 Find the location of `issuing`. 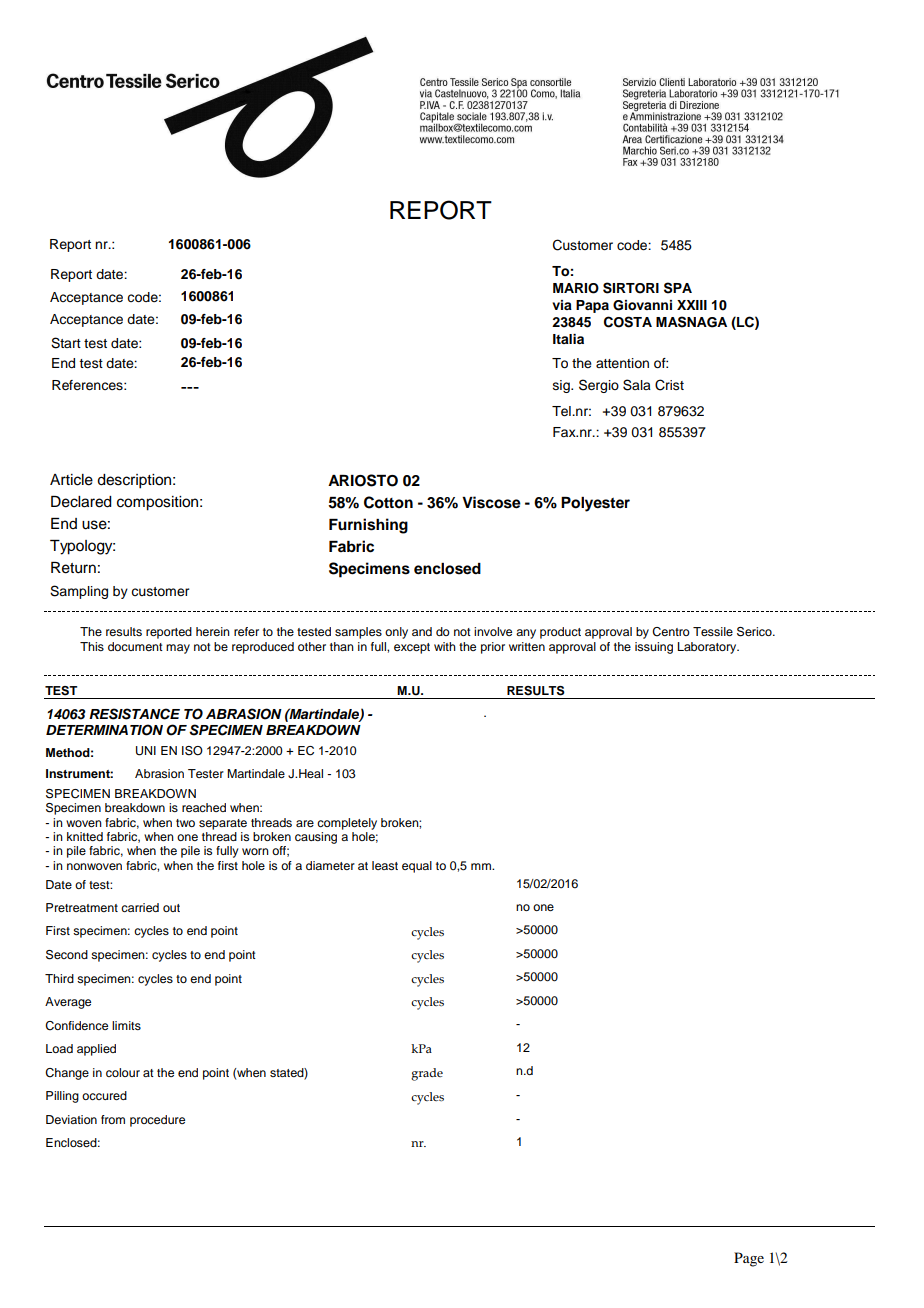

issuing is located at coordinates (654, 648).
